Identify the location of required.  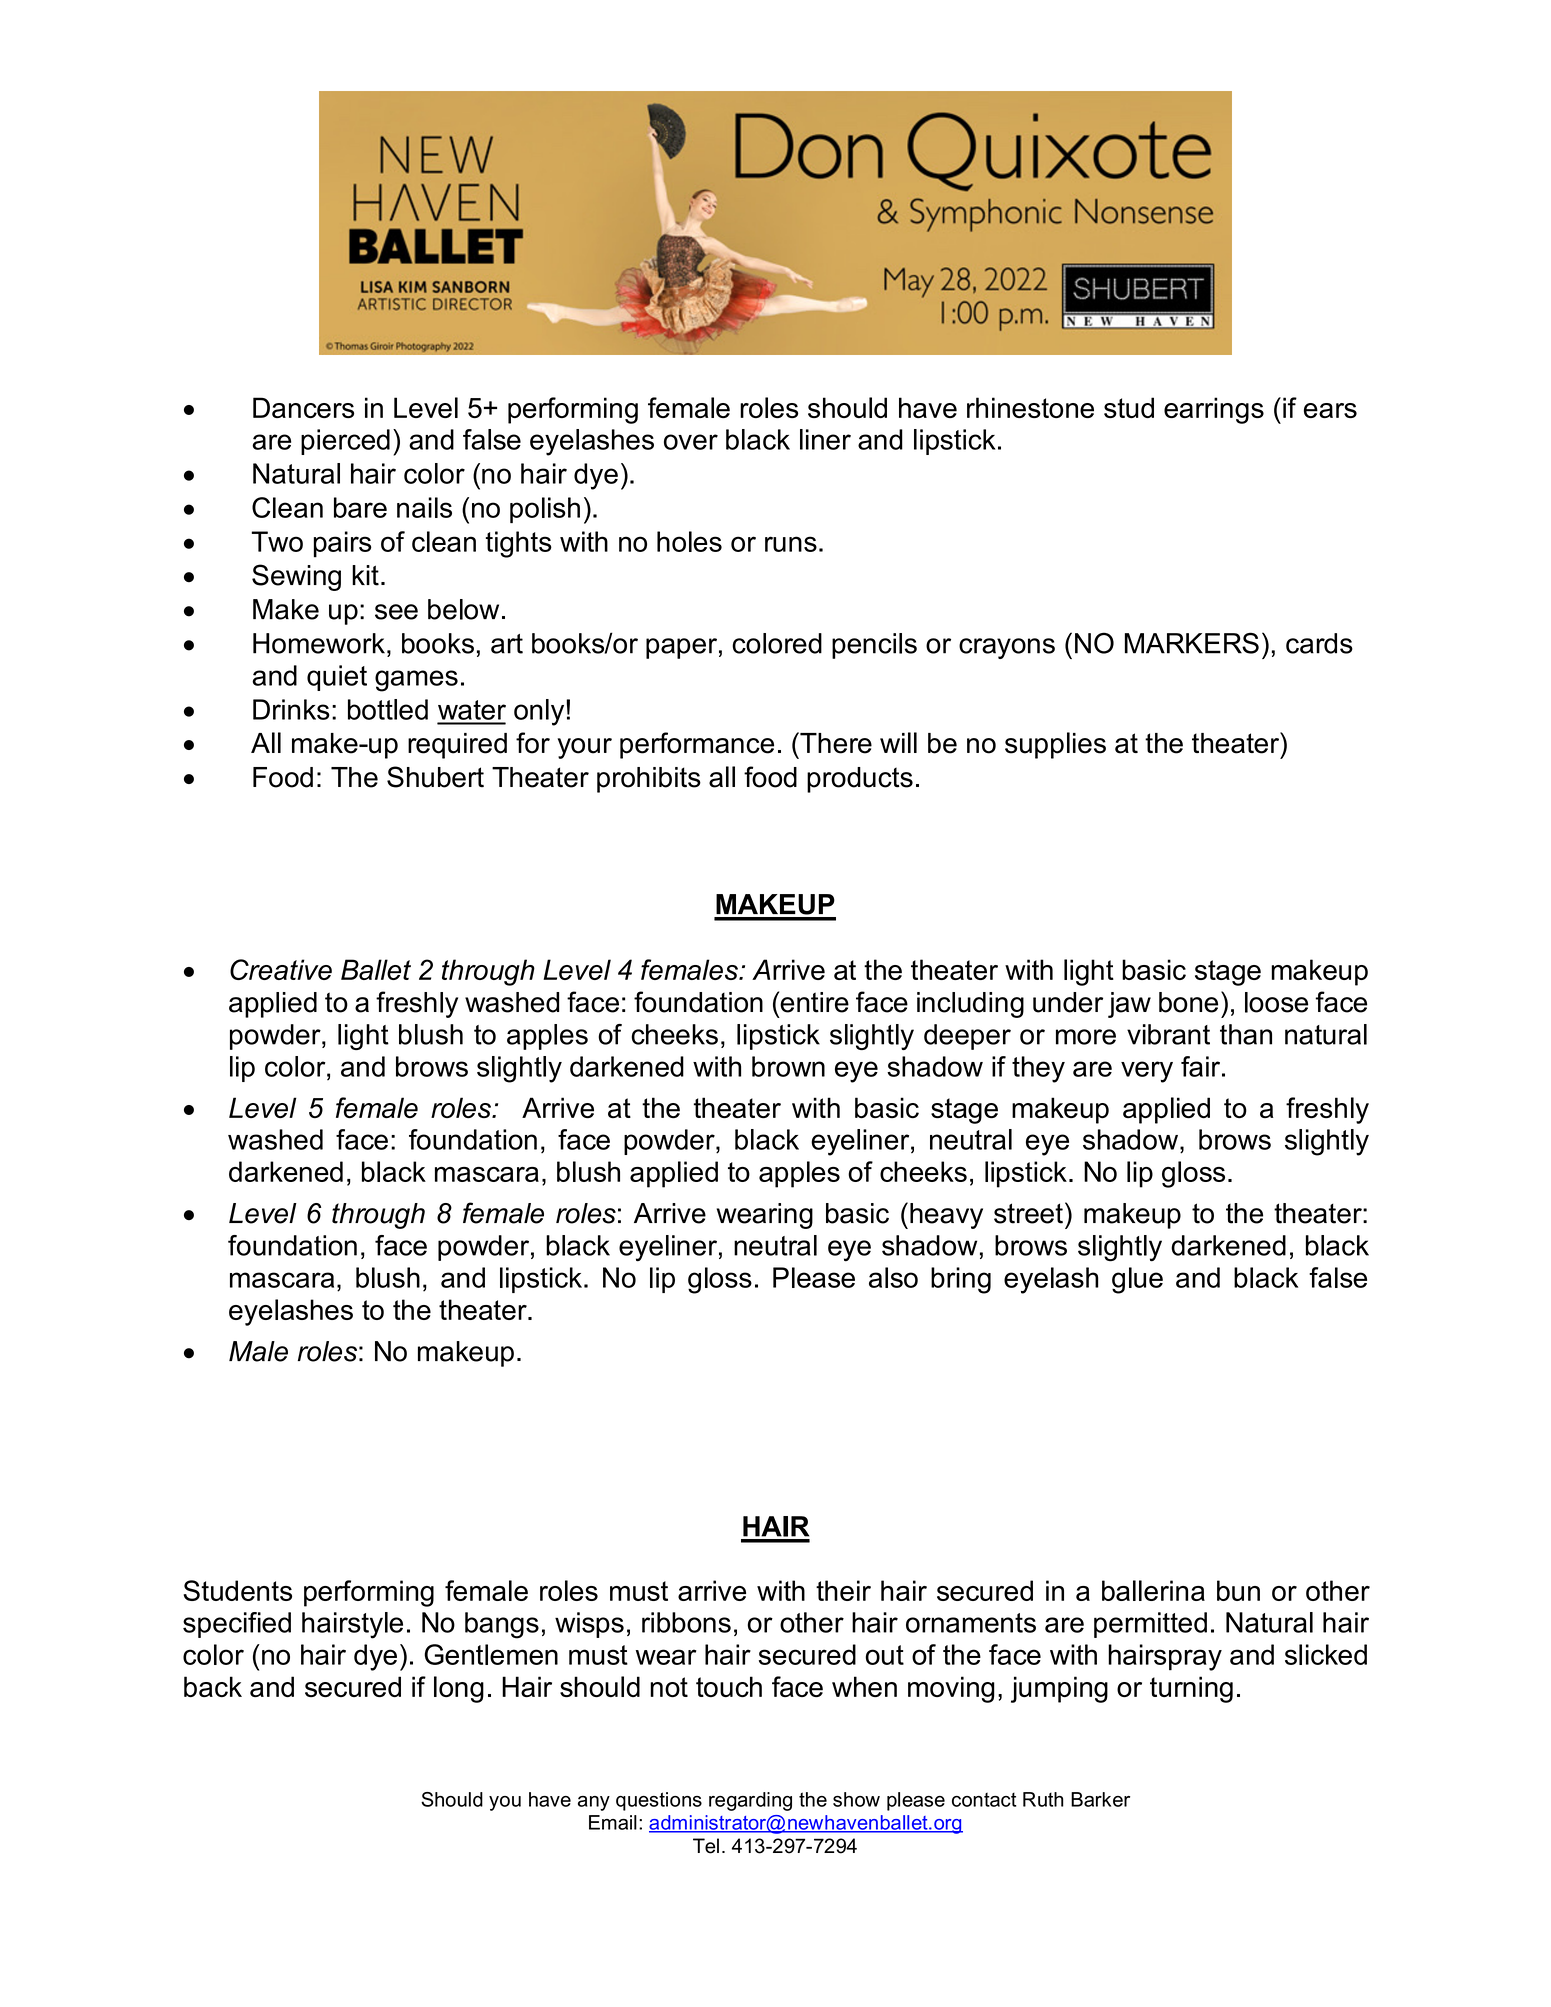
(457, 746).
